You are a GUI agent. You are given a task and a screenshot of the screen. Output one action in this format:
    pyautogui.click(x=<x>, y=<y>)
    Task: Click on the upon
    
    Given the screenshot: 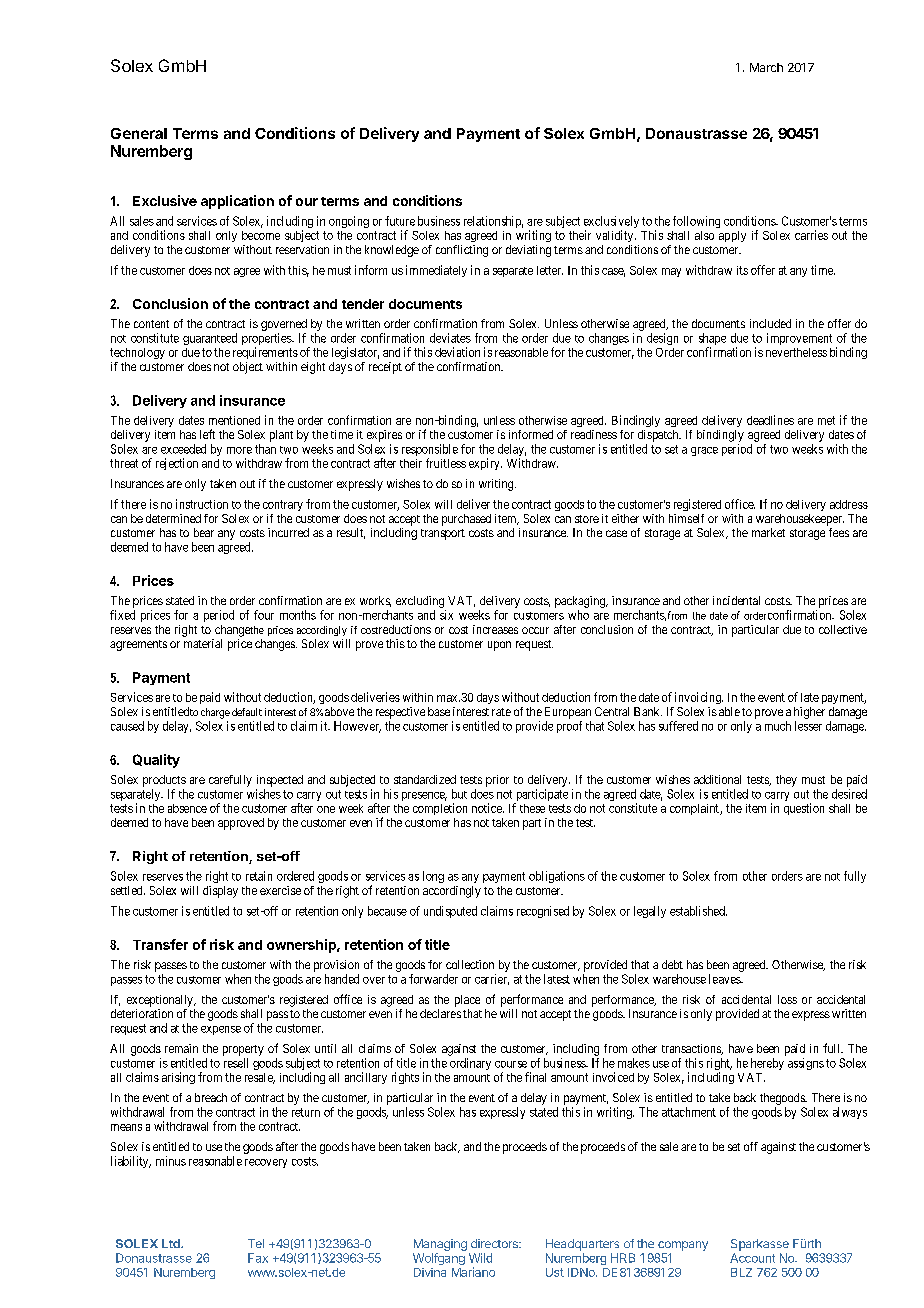 What is the action you would take?
    pyautogui.click(x=499, y=646)
